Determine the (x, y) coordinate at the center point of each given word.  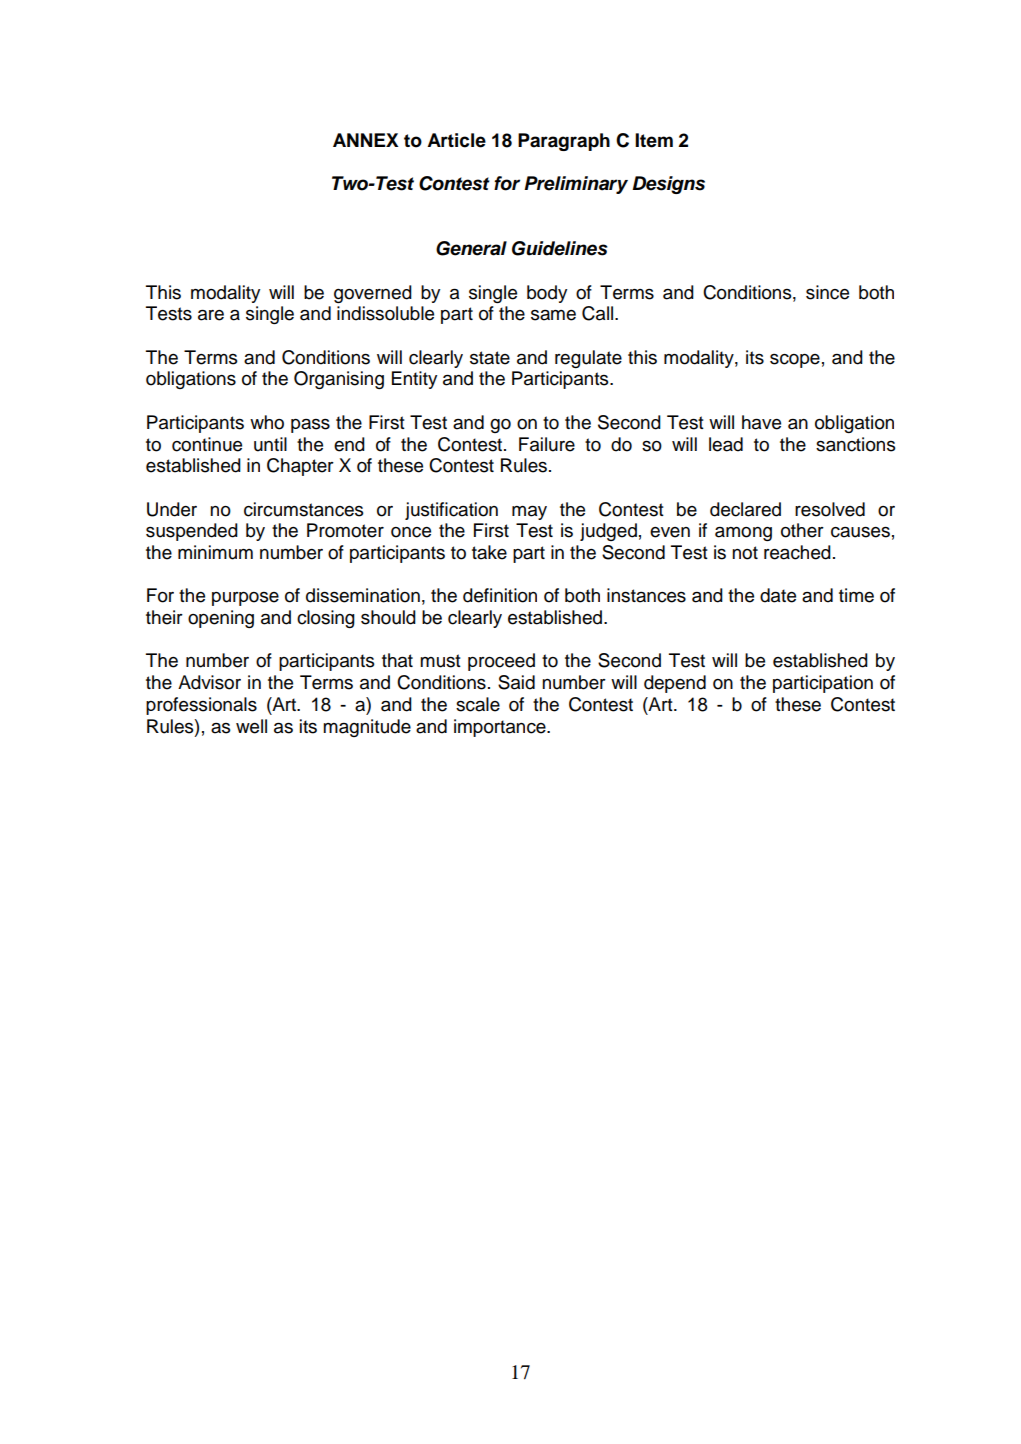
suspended (192, 532)
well (251, 726)
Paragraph (564, 142)
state (490, 358)
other (802, 530)
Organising (339, 380)
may (529, 513)
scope (795, 361)
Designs (668, 185)
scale (478, 704)
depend (675, 684)
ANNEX (365, 140)
